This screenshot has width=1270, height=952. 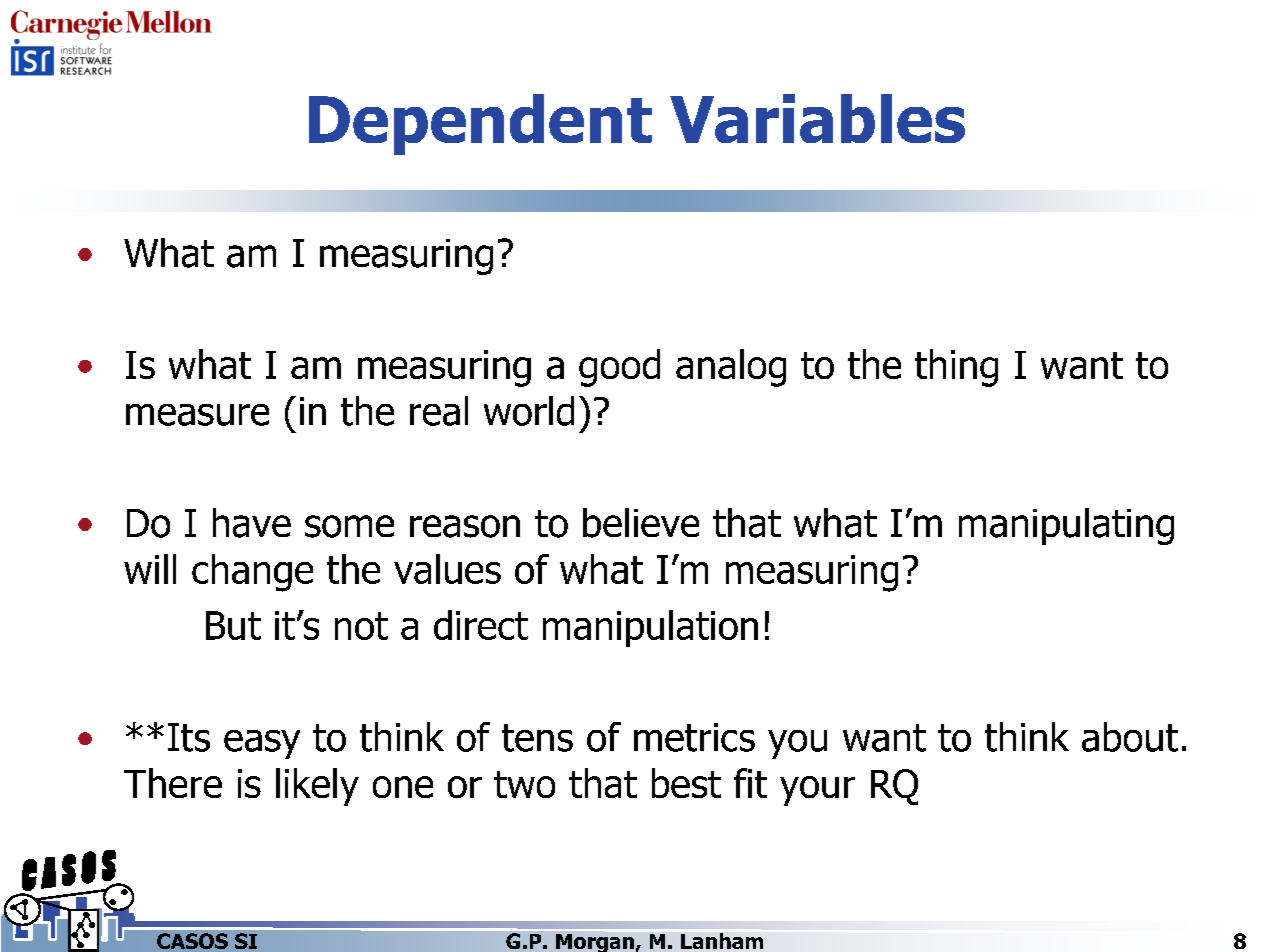 I want to click on best, so click(x=686, y=783).
